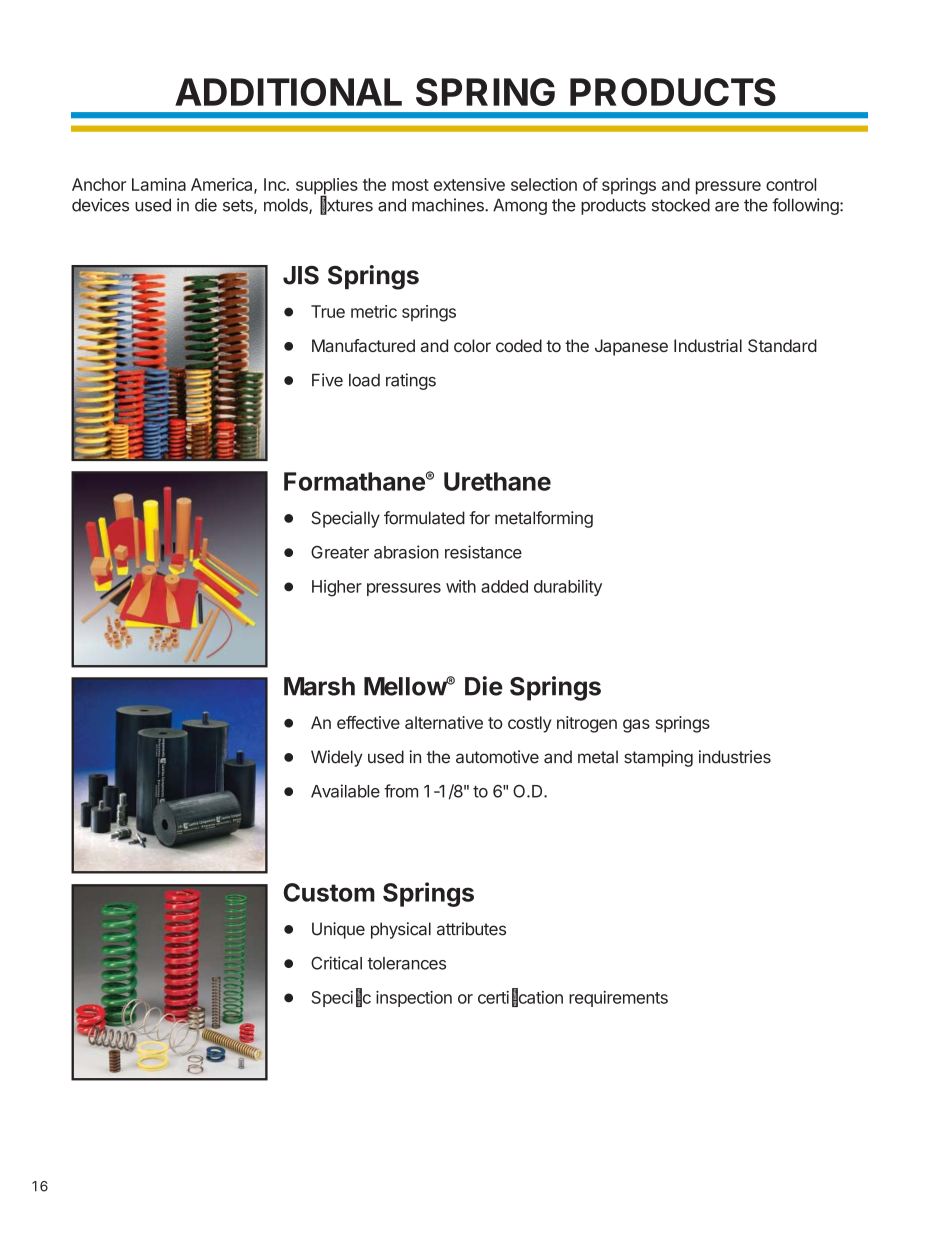  Describe the element at coordinates (469, 184) in the document. I see `extensive` at that location.
